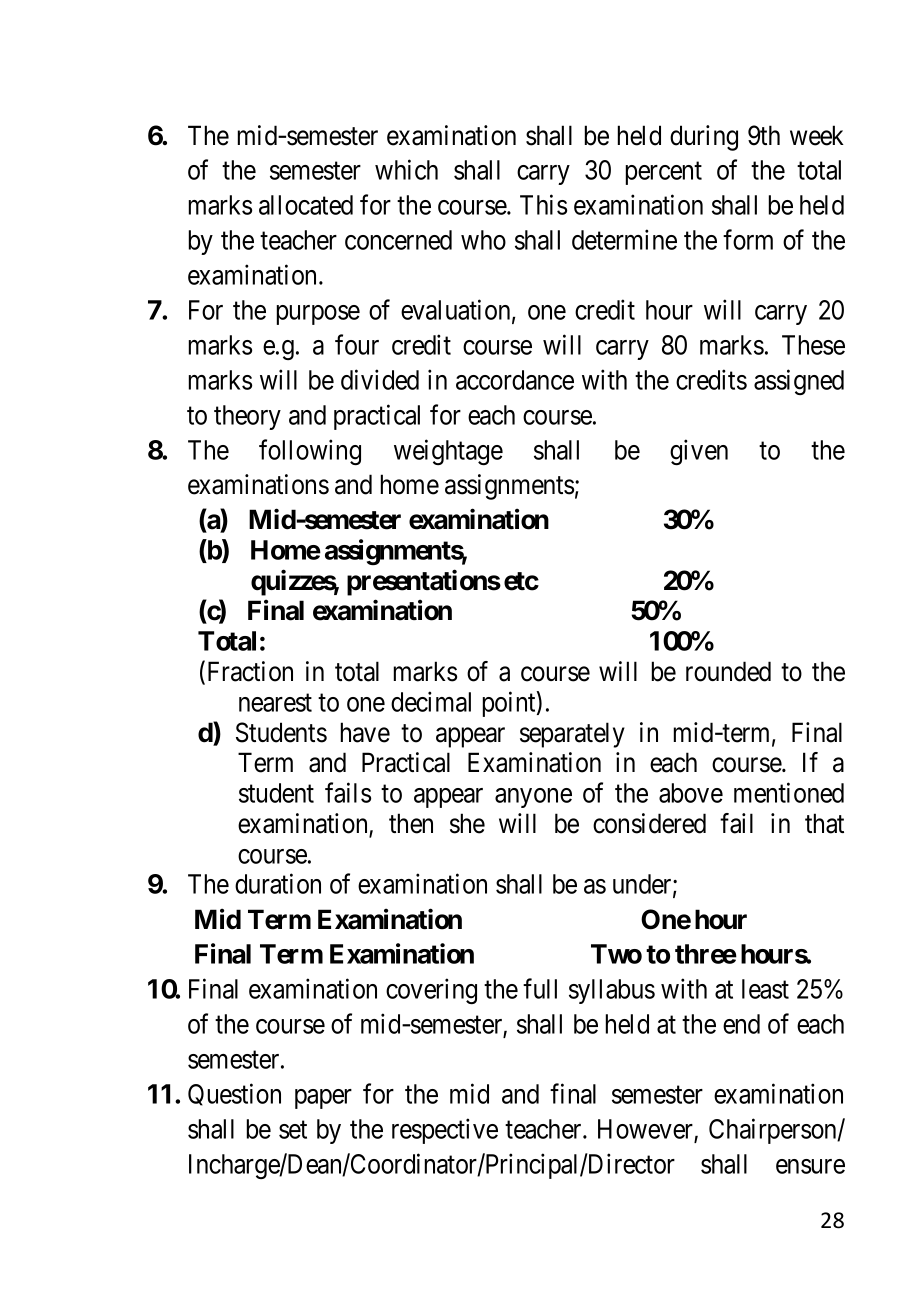 Image resolution: width=924 pixels, height=1311 pixels. What do you see at coordinates (306, 205) in the page?
I see `allocated` at bounding box center [306, 205].
